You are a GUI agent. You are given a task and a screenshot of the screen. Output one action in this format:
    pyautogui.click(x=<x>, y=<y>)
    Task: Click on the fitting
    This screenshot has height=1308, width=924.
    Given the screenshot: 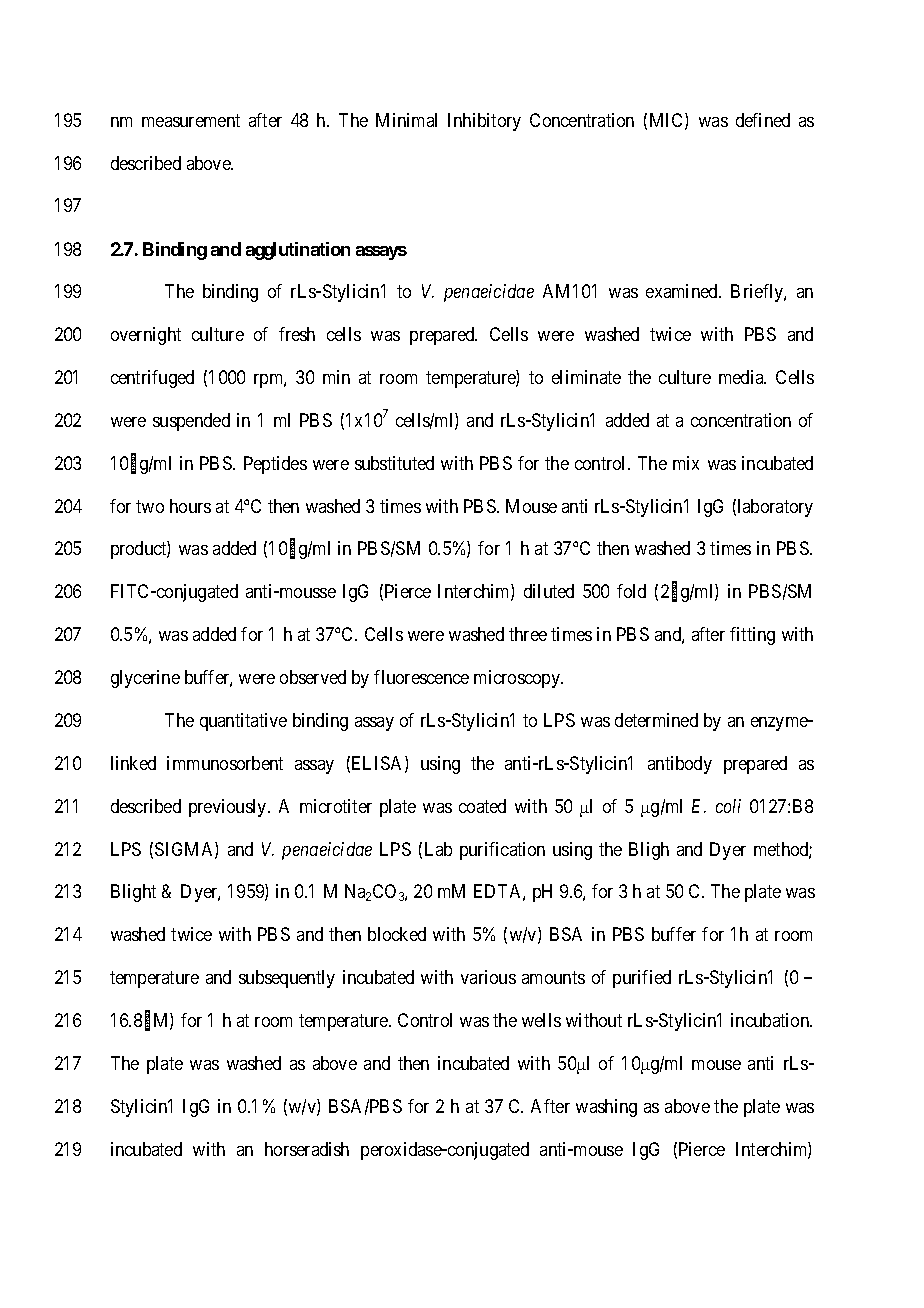 What is the action you would take?
    pyautogui.click(x=752, y=636)
